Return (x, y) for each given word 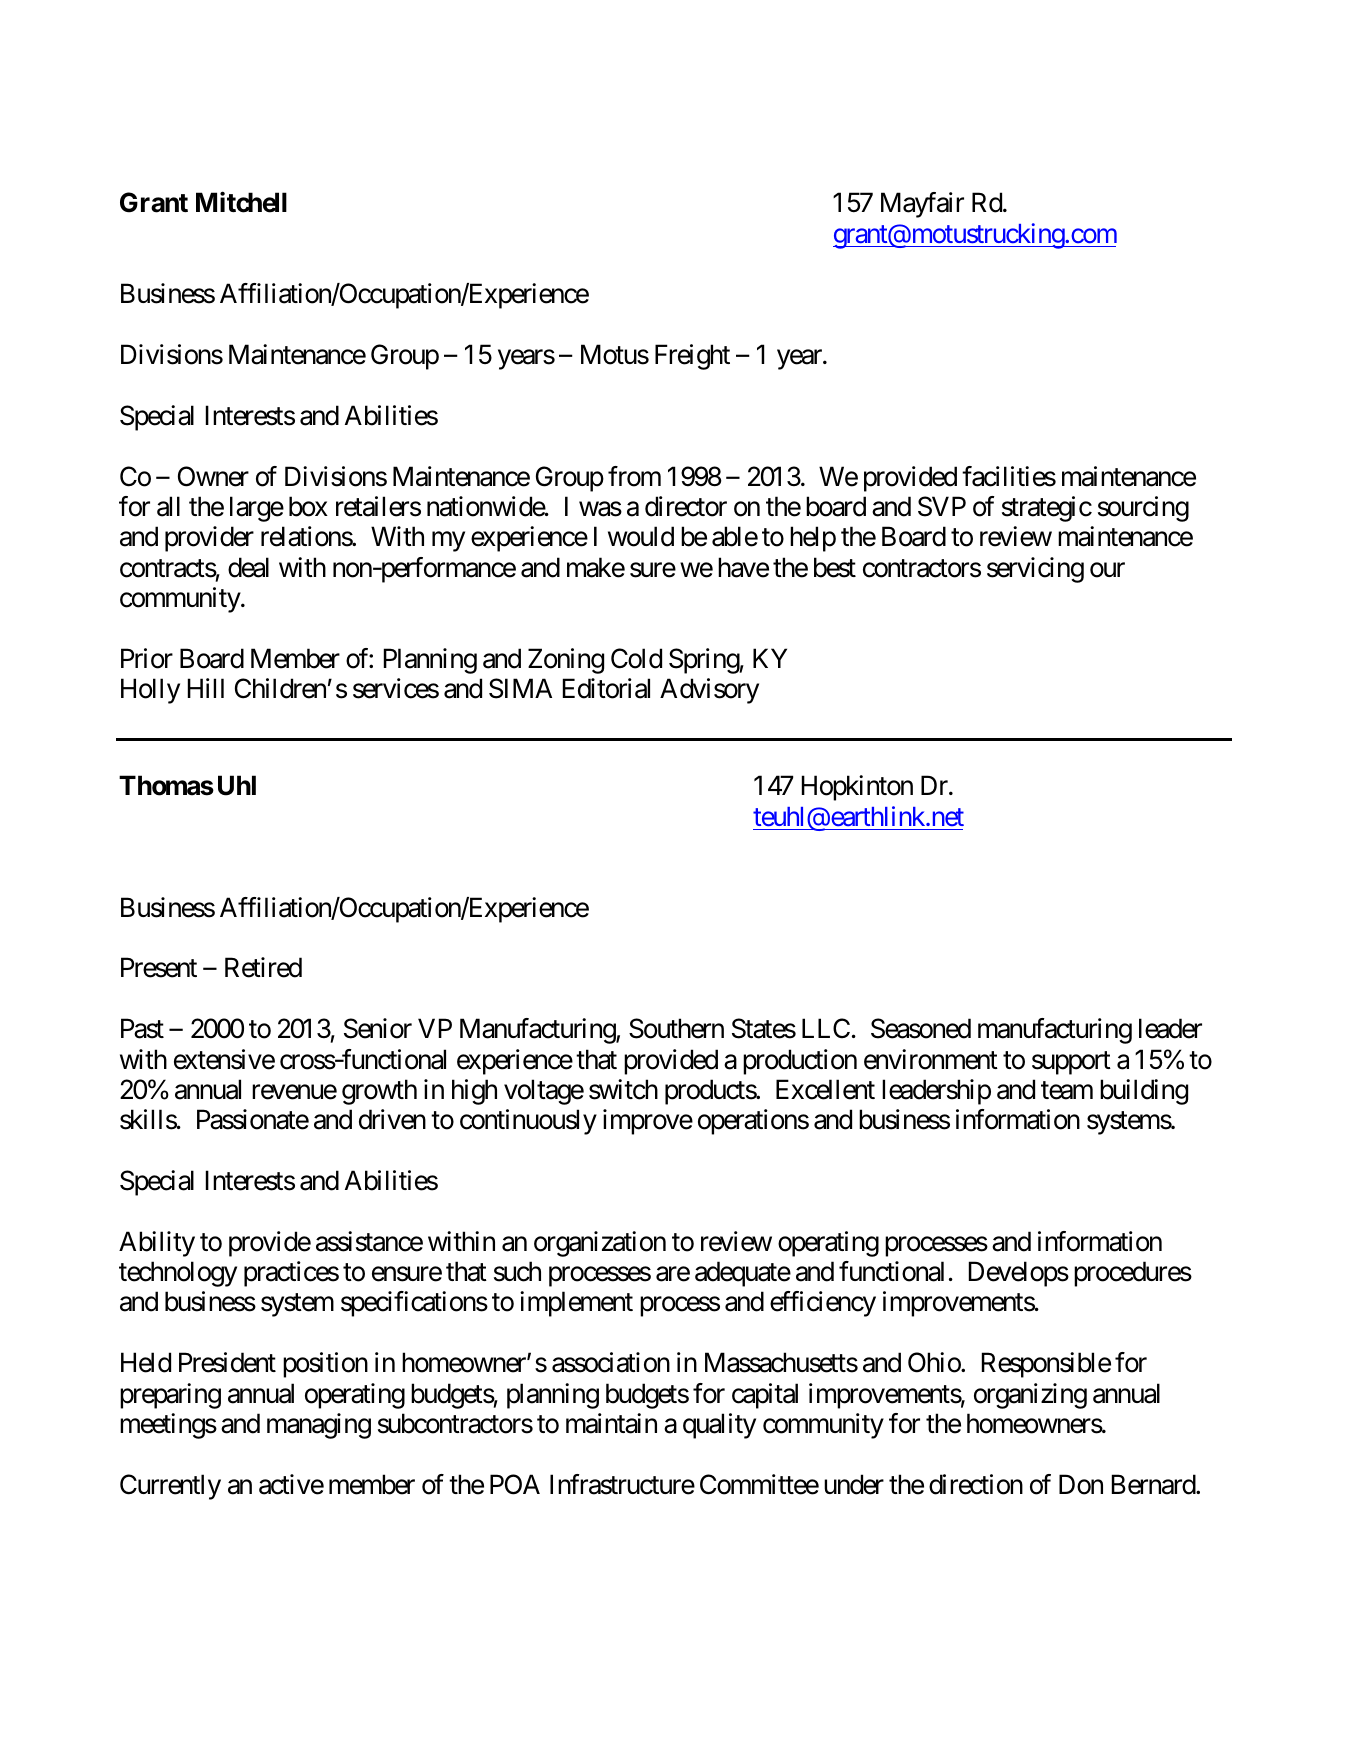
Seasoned (921, 1028)
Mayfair (922, 205)
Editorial (606, 688)
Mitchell (241, 202)
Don (1081, 1484)
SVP (942, 506)
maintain (611, 1423)
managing (319, 1426)
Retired (263, 967)
